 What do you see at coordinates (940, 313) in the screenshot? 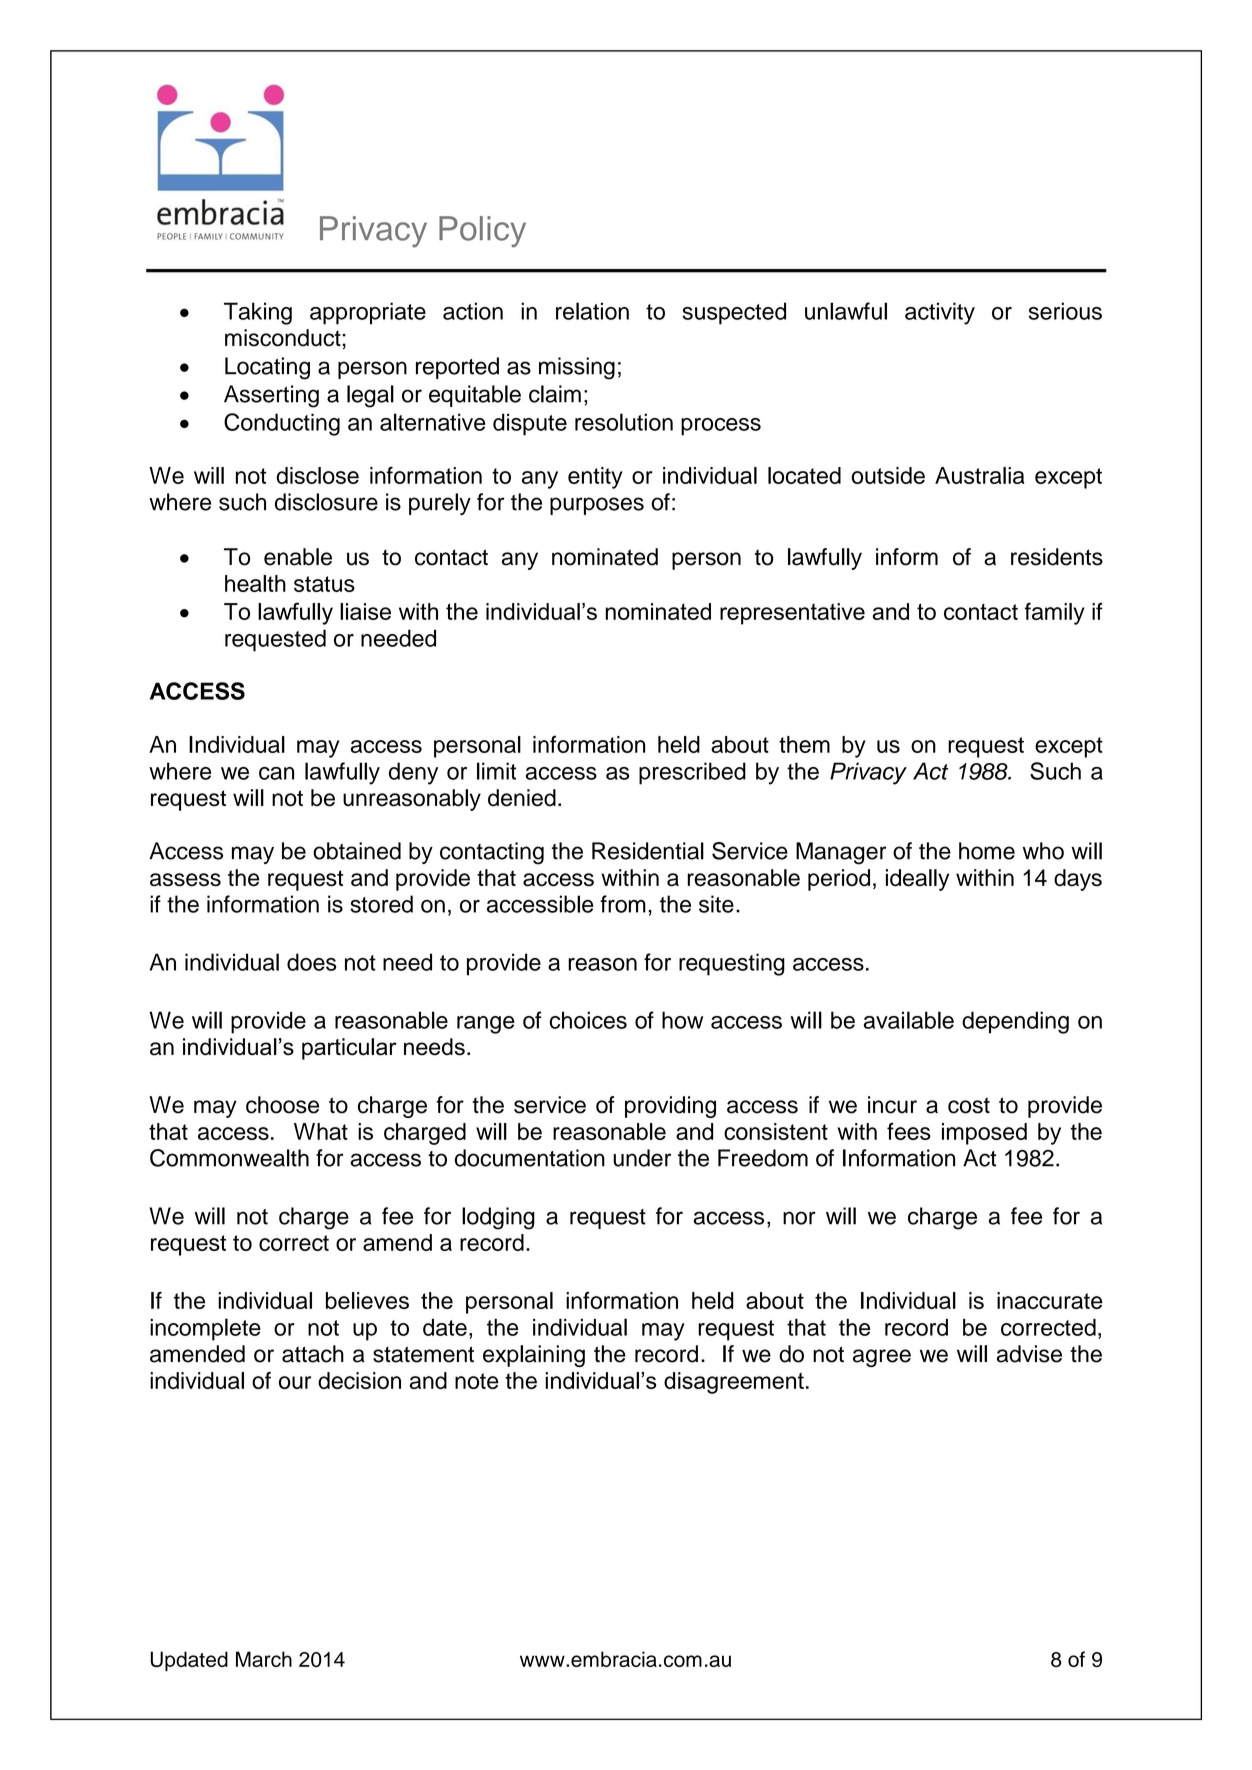
I see `activity` at bounding box center [940, 313].
